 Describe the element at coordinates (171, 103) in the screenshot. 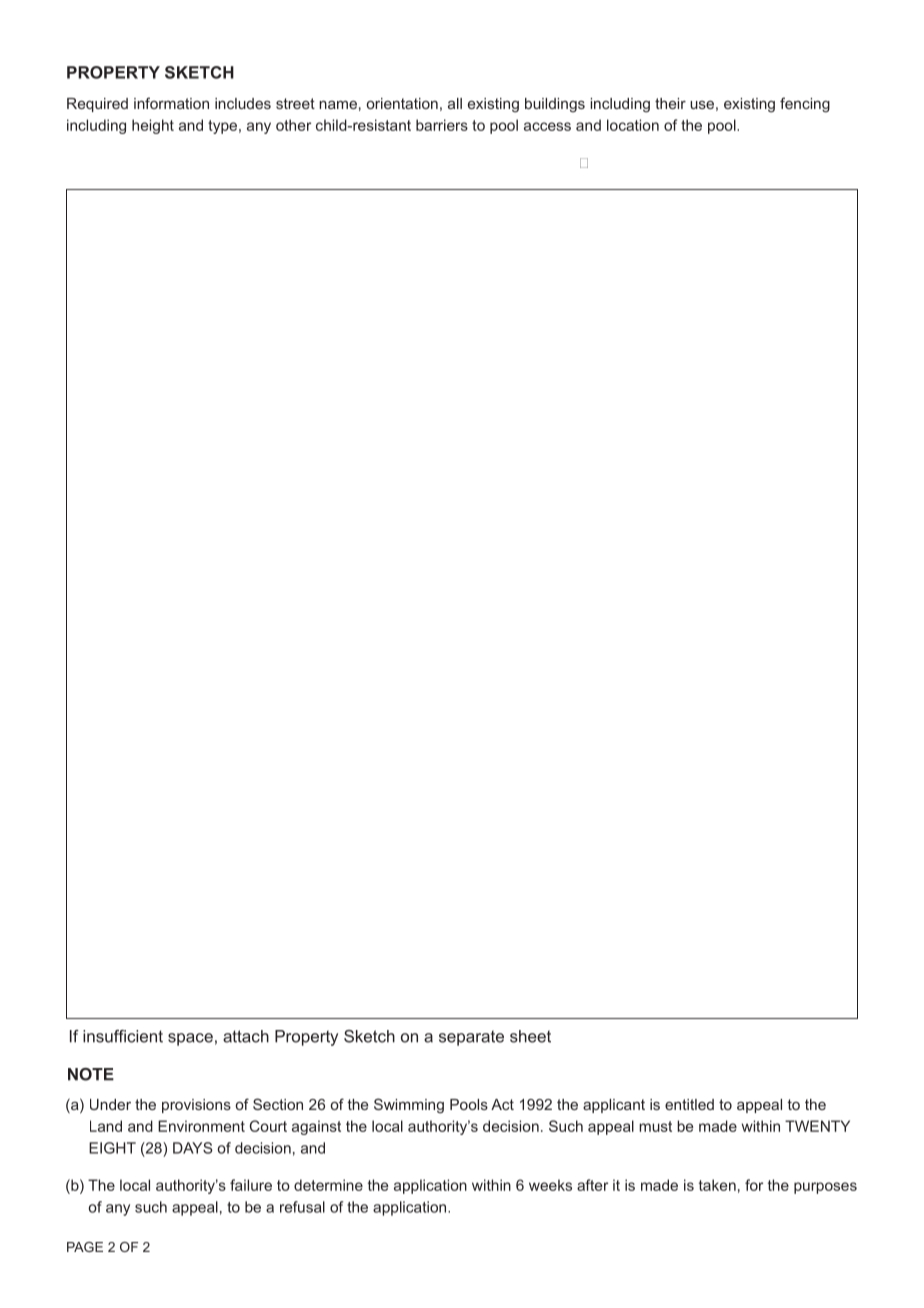

I see `information` at that location.
